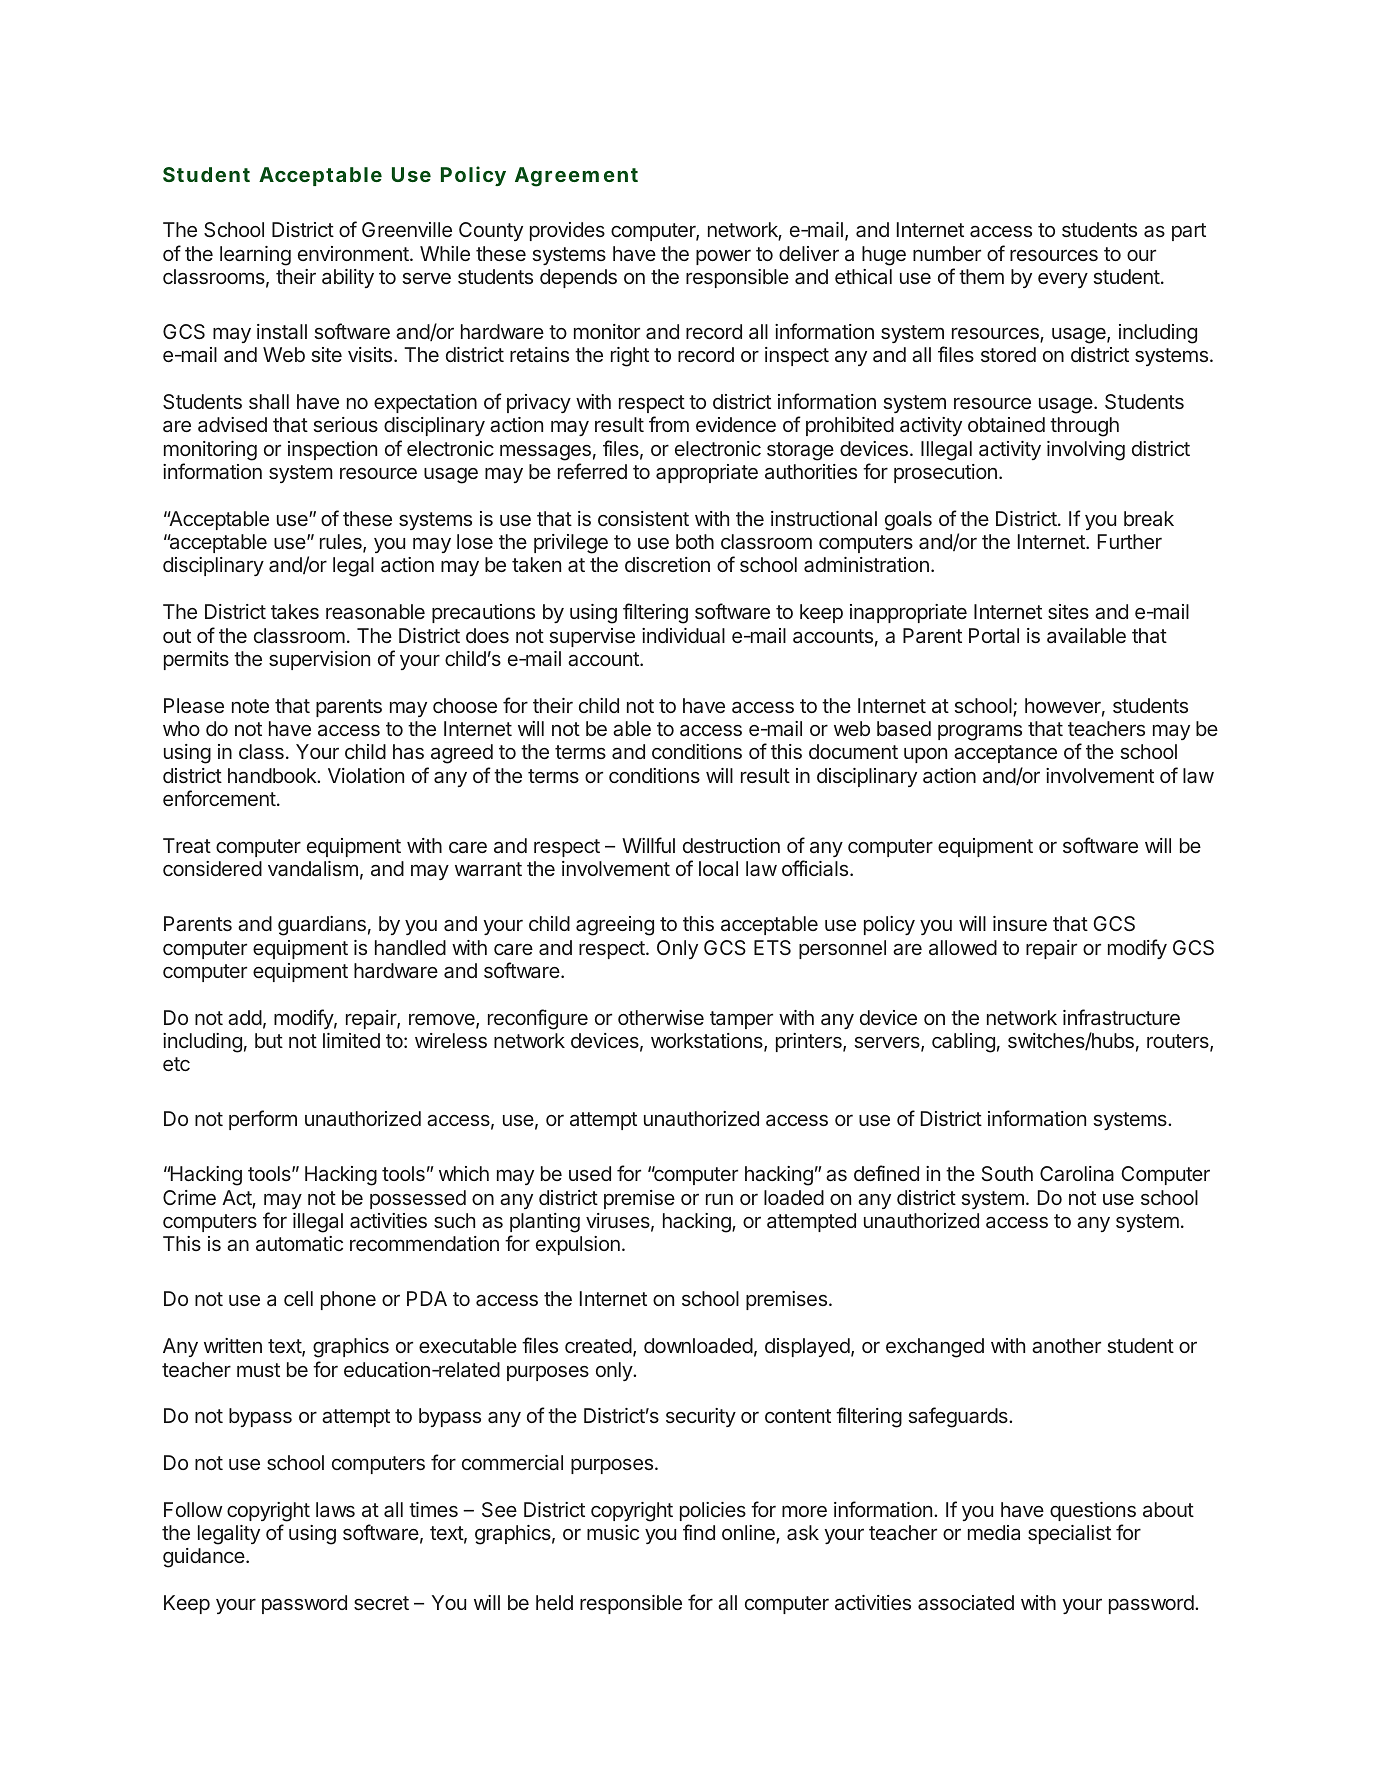 The width and height of the page is (1381, 1788). I want to click on local, so click(718, 868).
